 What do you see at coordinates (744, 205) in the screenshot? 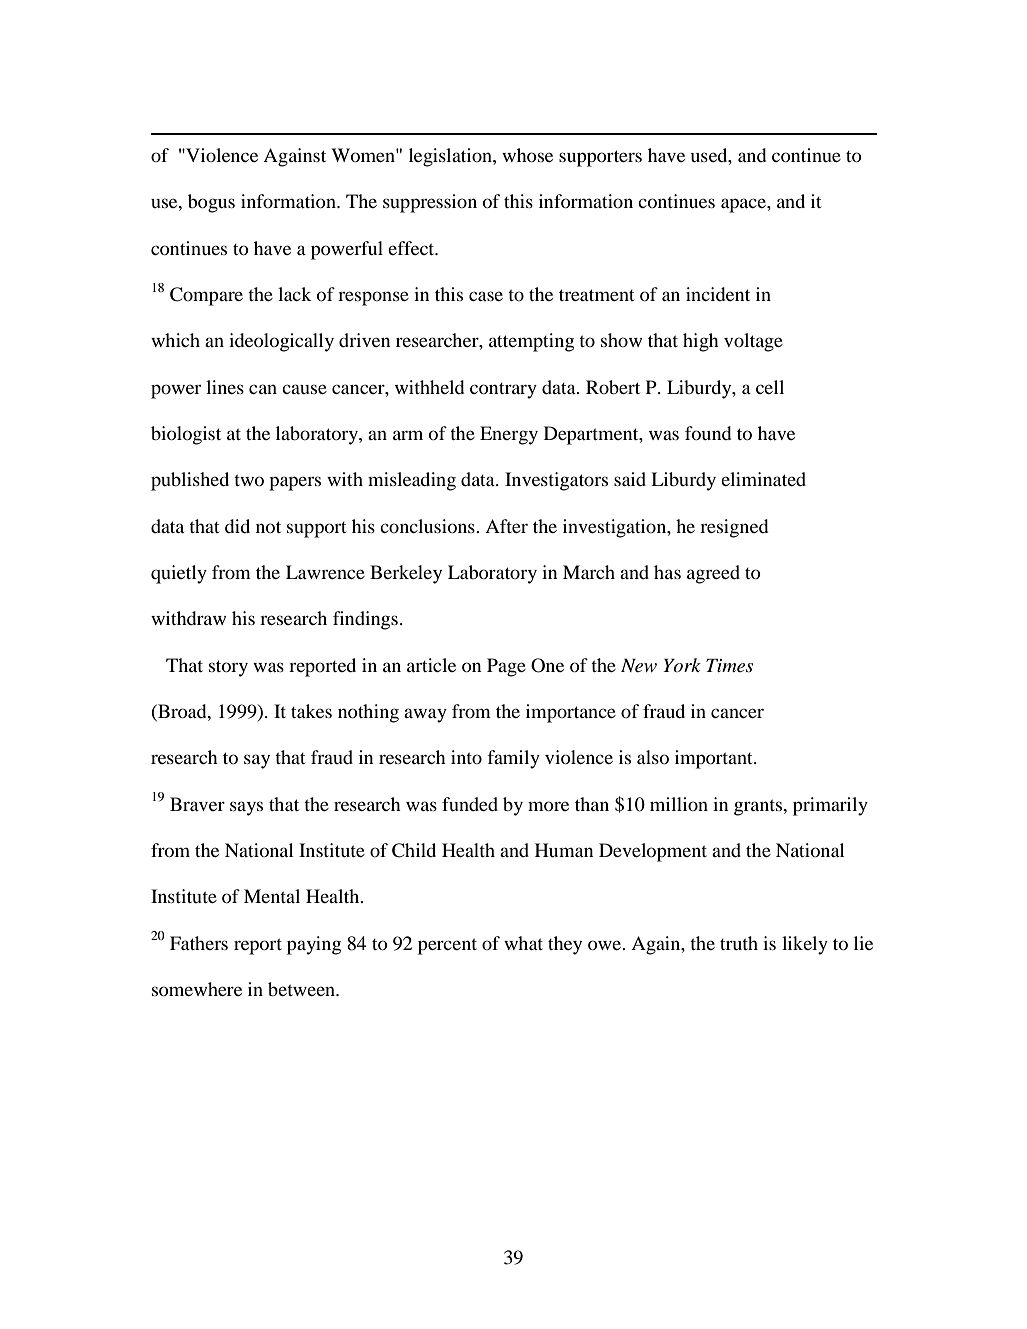
I see `apace` at bounding box center [744, 205].
